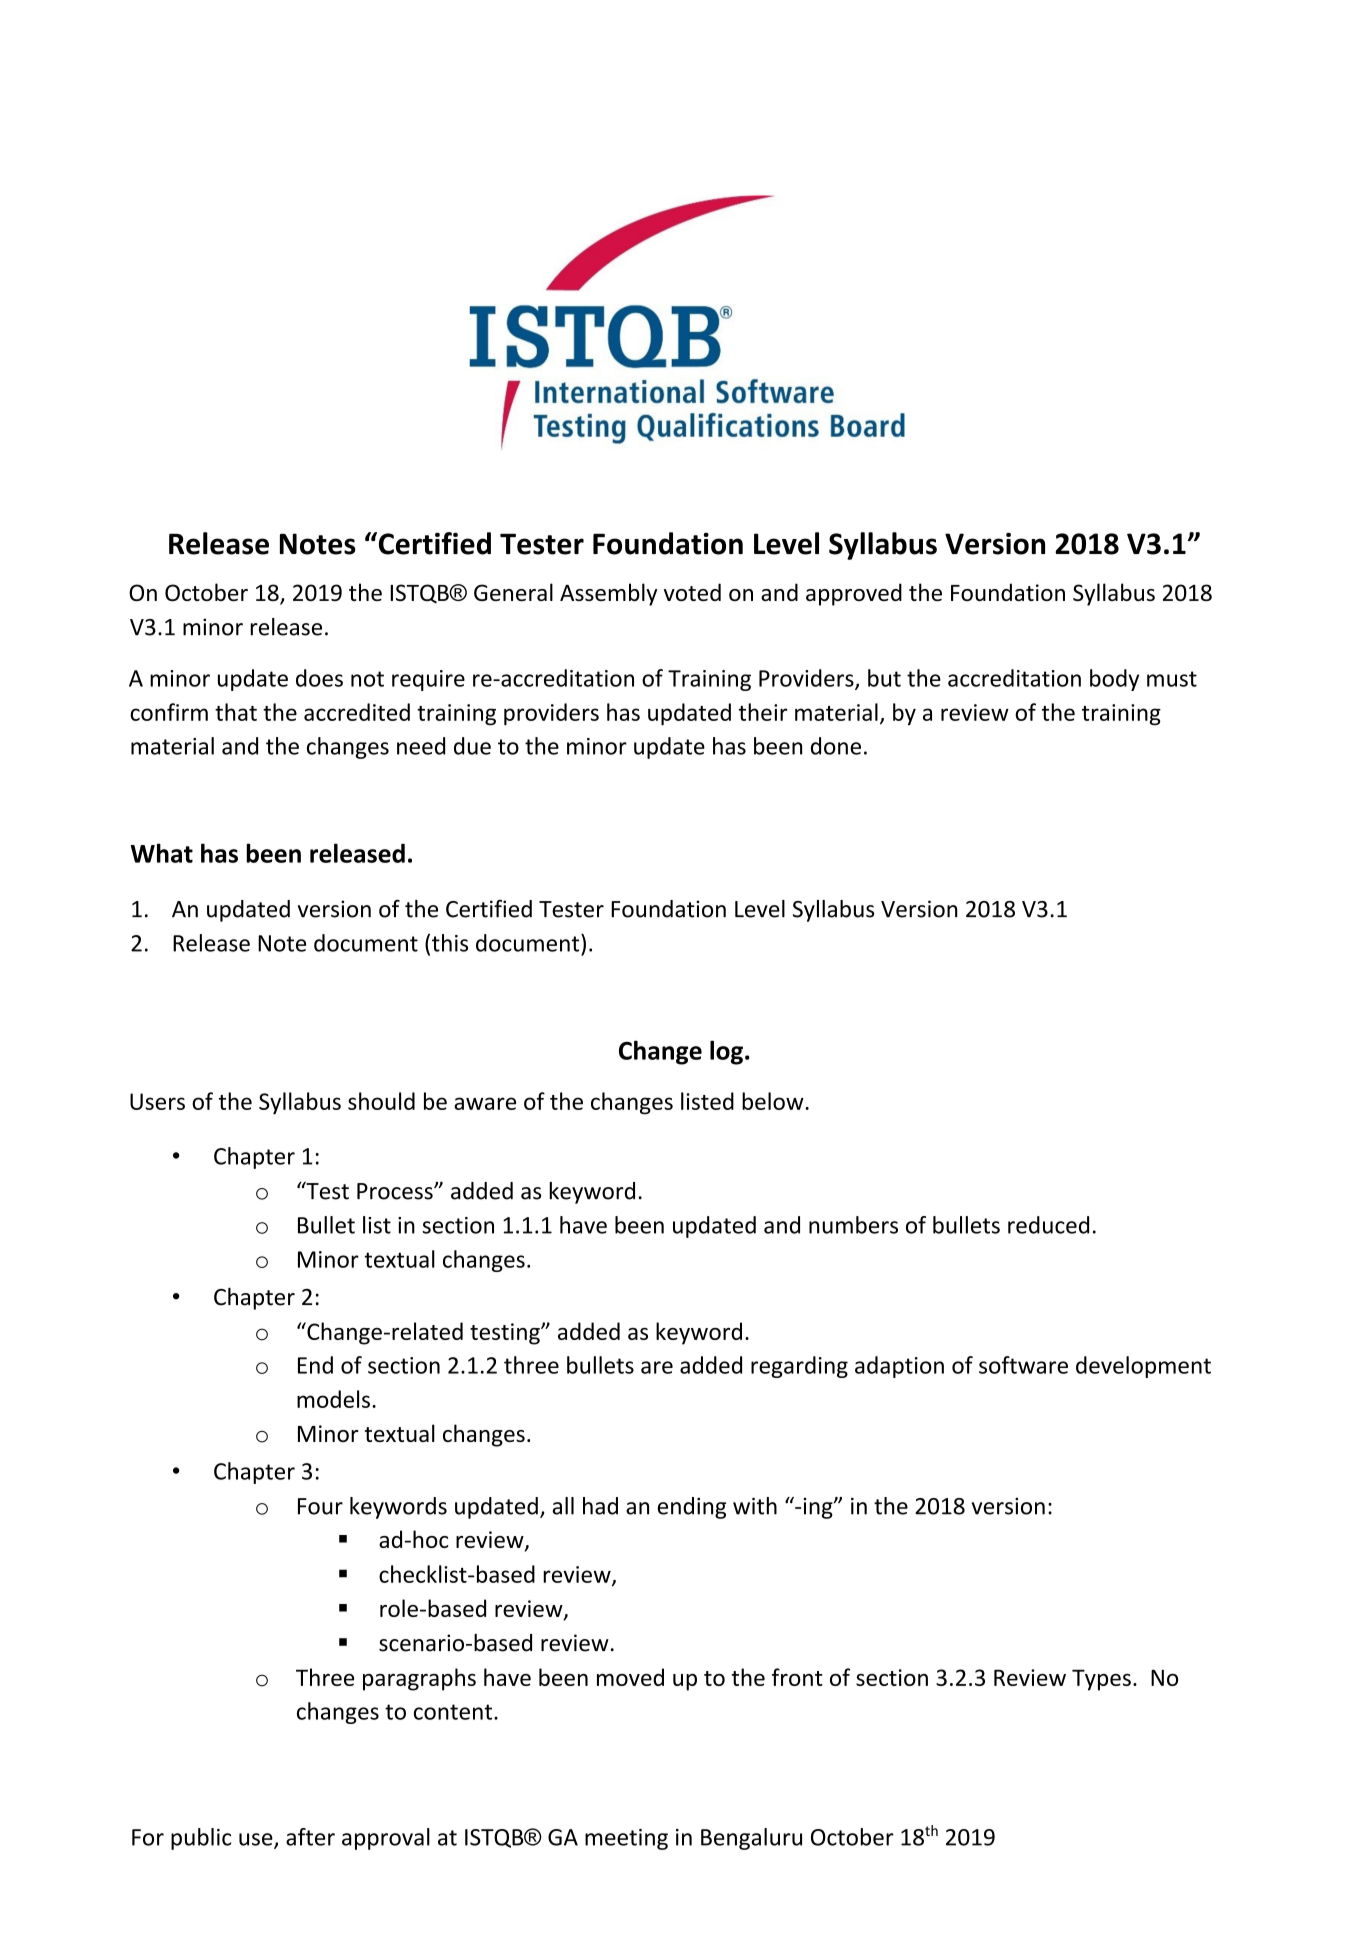 The width and height of the image is (1368, 1936). I want to click on numbers, so click(853, 1225).
